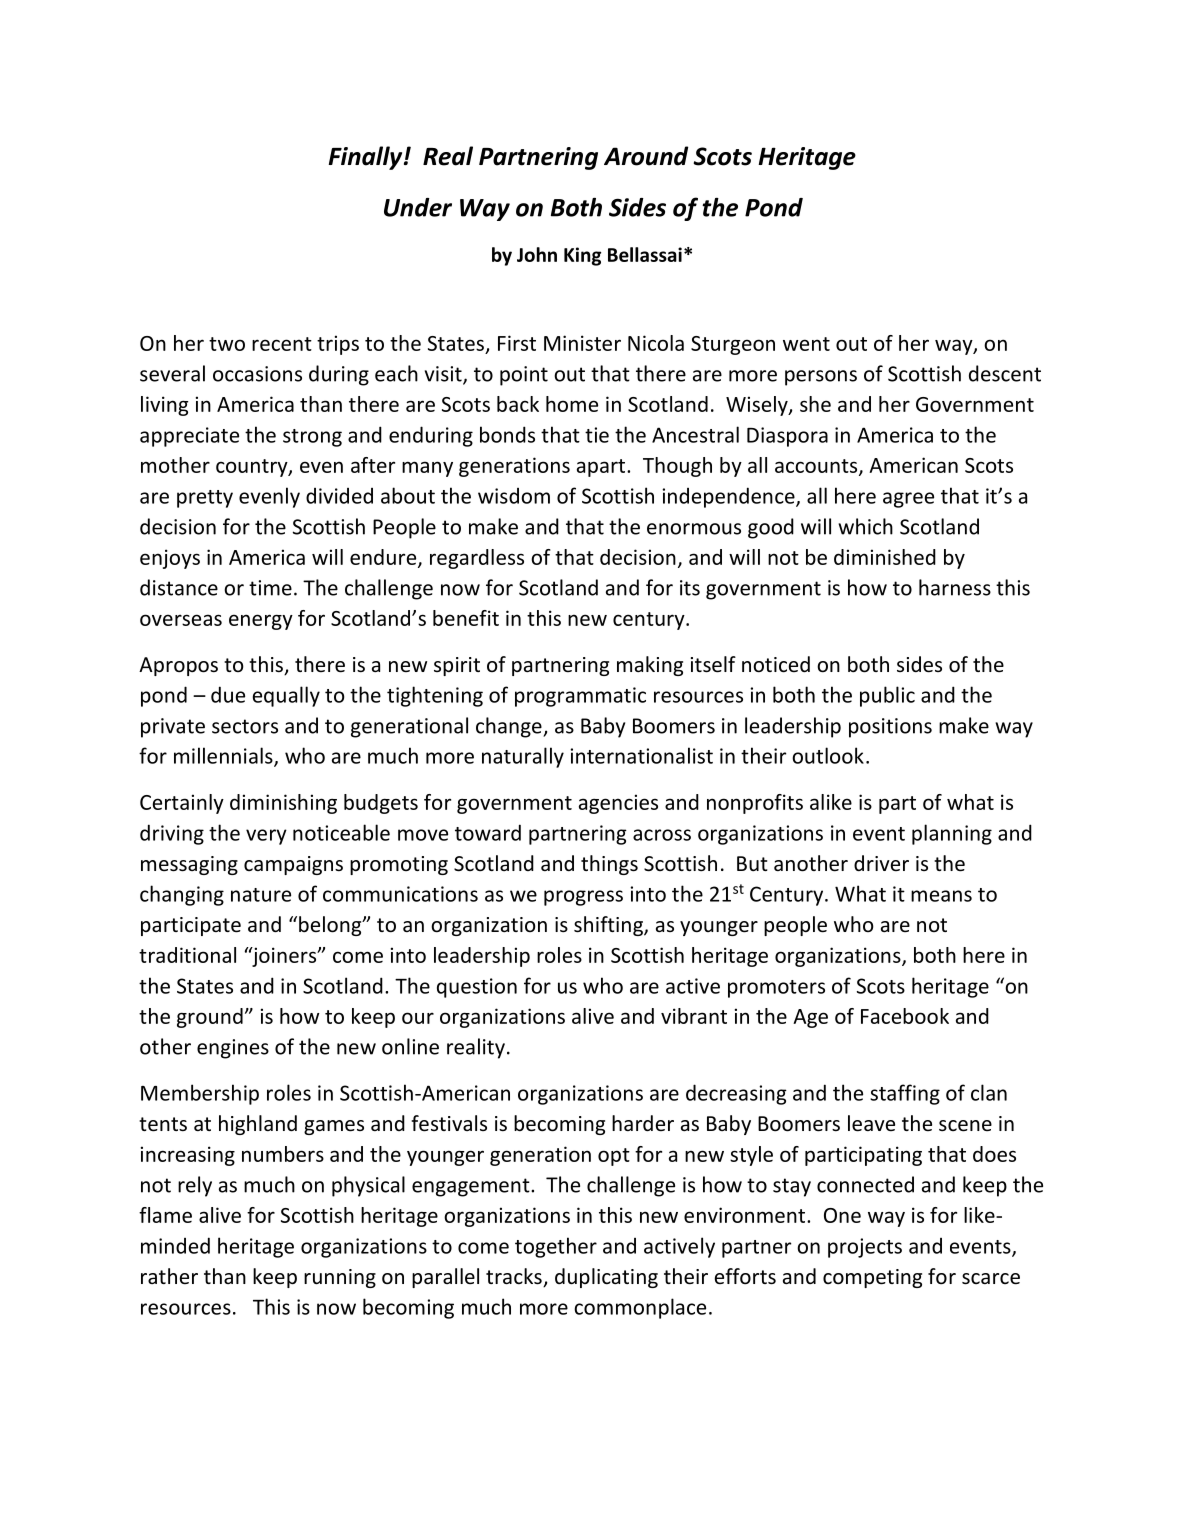 The width and height of the document is (1184, 1532). Describe the element at coordinates (210, 1018) in the document. I see `ground` at that location.
